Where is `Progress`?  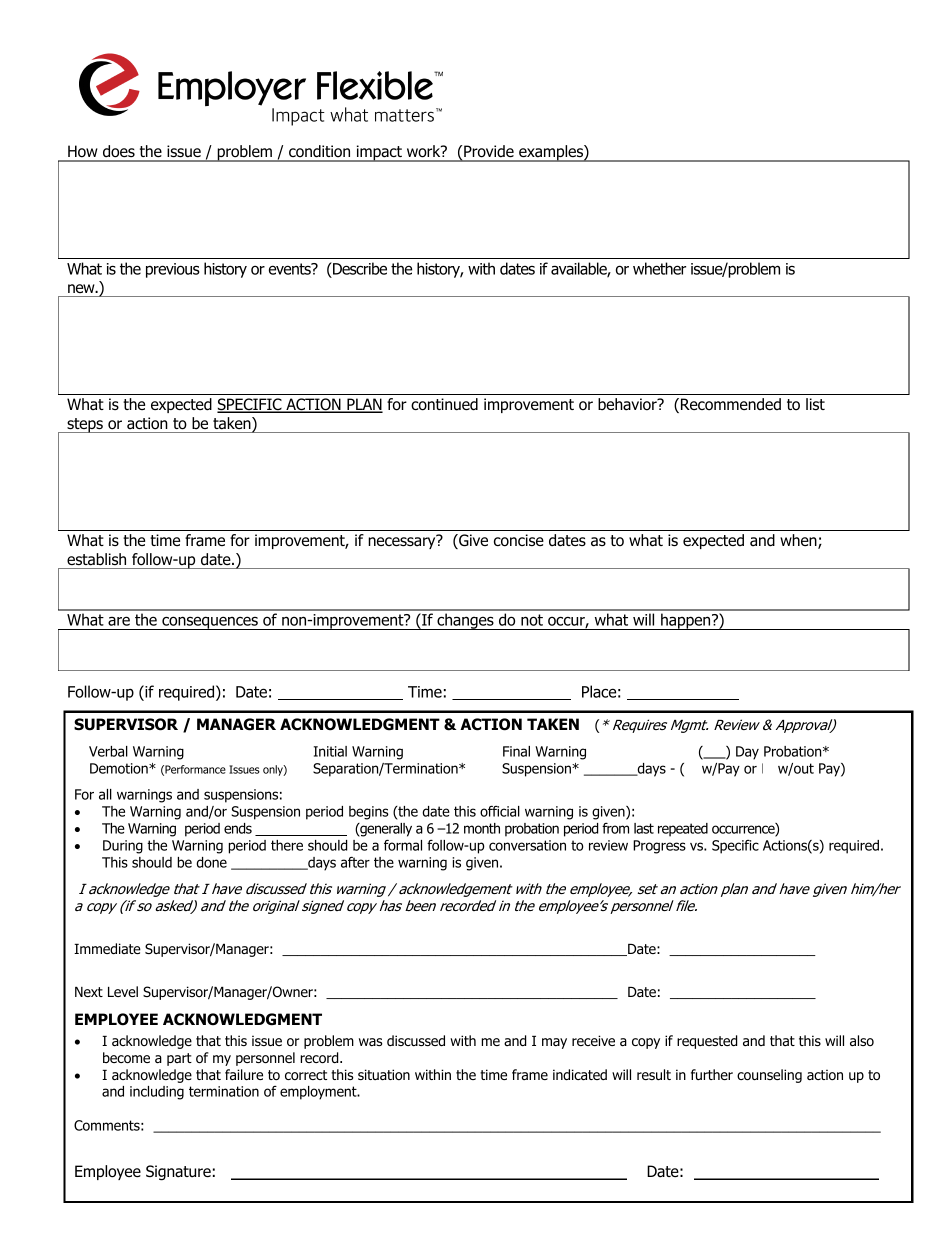 Progress is located at coordinates (659, 847).
